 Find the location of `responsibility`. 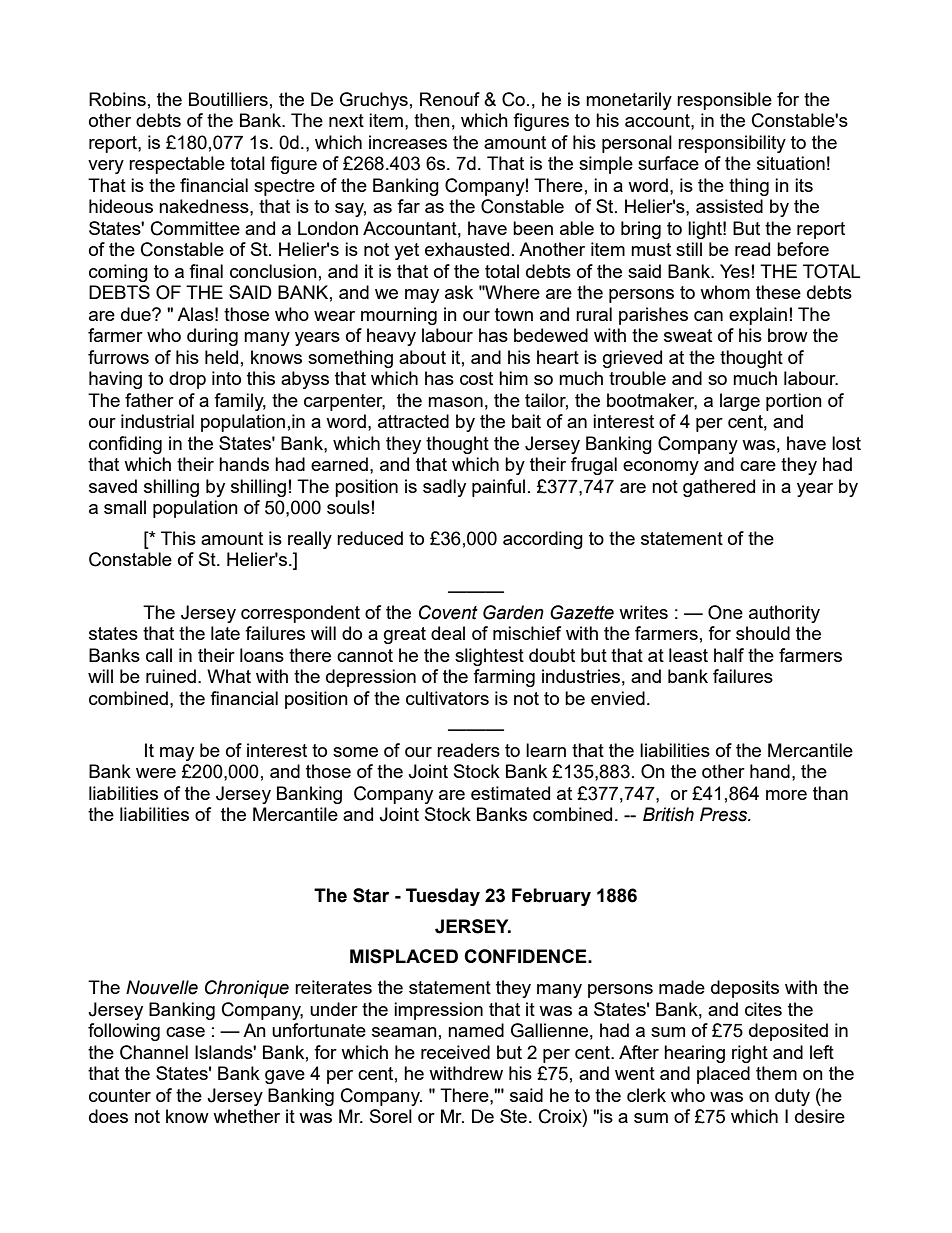

responsibility is located at coordinates (732, 144).
